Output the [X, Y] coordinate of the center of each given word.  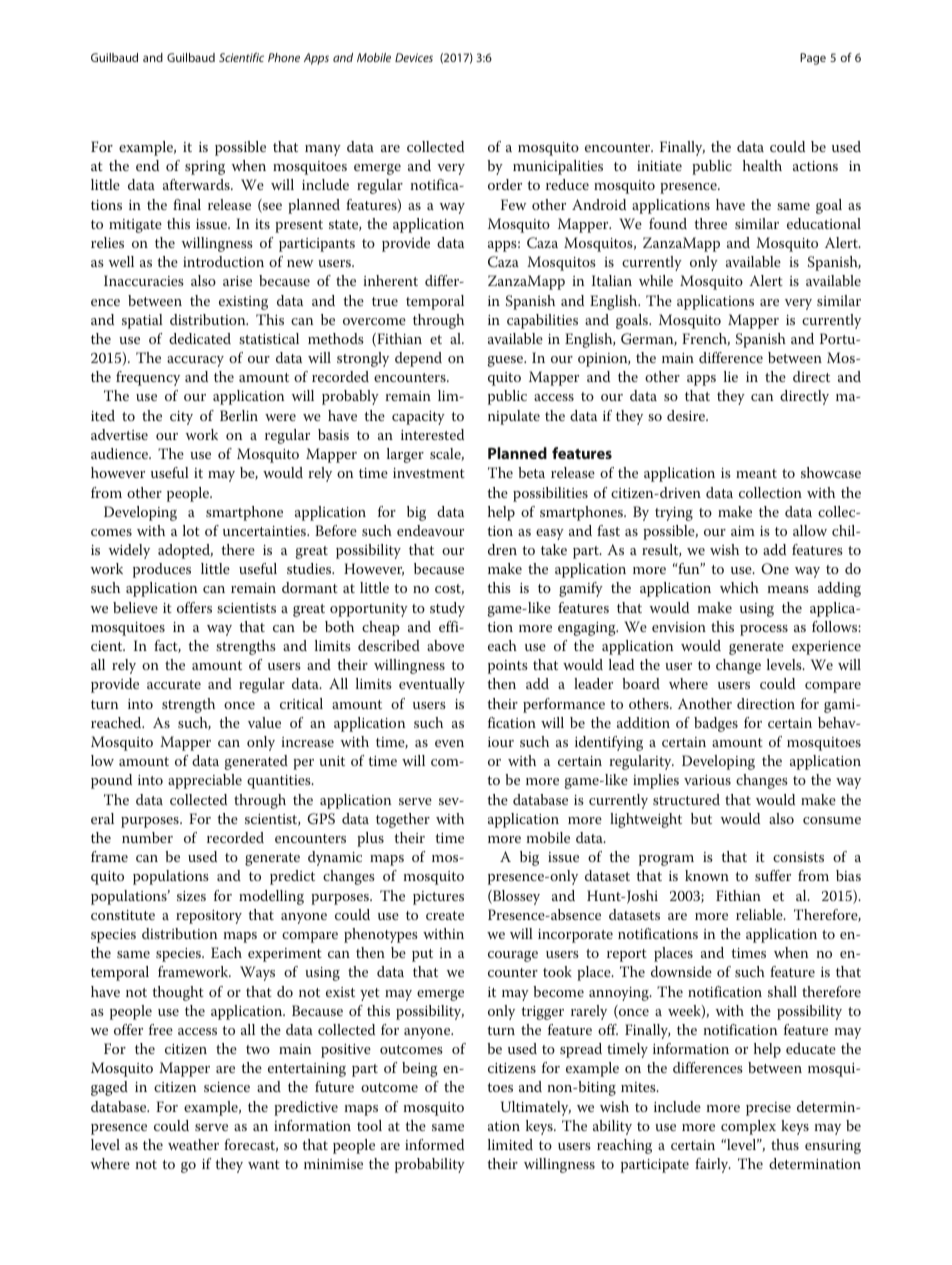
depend [418, 359]
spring [205, 168]
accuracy [195, 361]
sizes [191, 896]
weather [193, 1144]
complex [748, 1127]
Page [813, 59]
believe [135, 607]
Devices [414, 57]
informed [434, 1144]
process [764, 630]
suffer [773, 875]
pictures [438, 898]
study [447, 609]
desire [687, 415]
